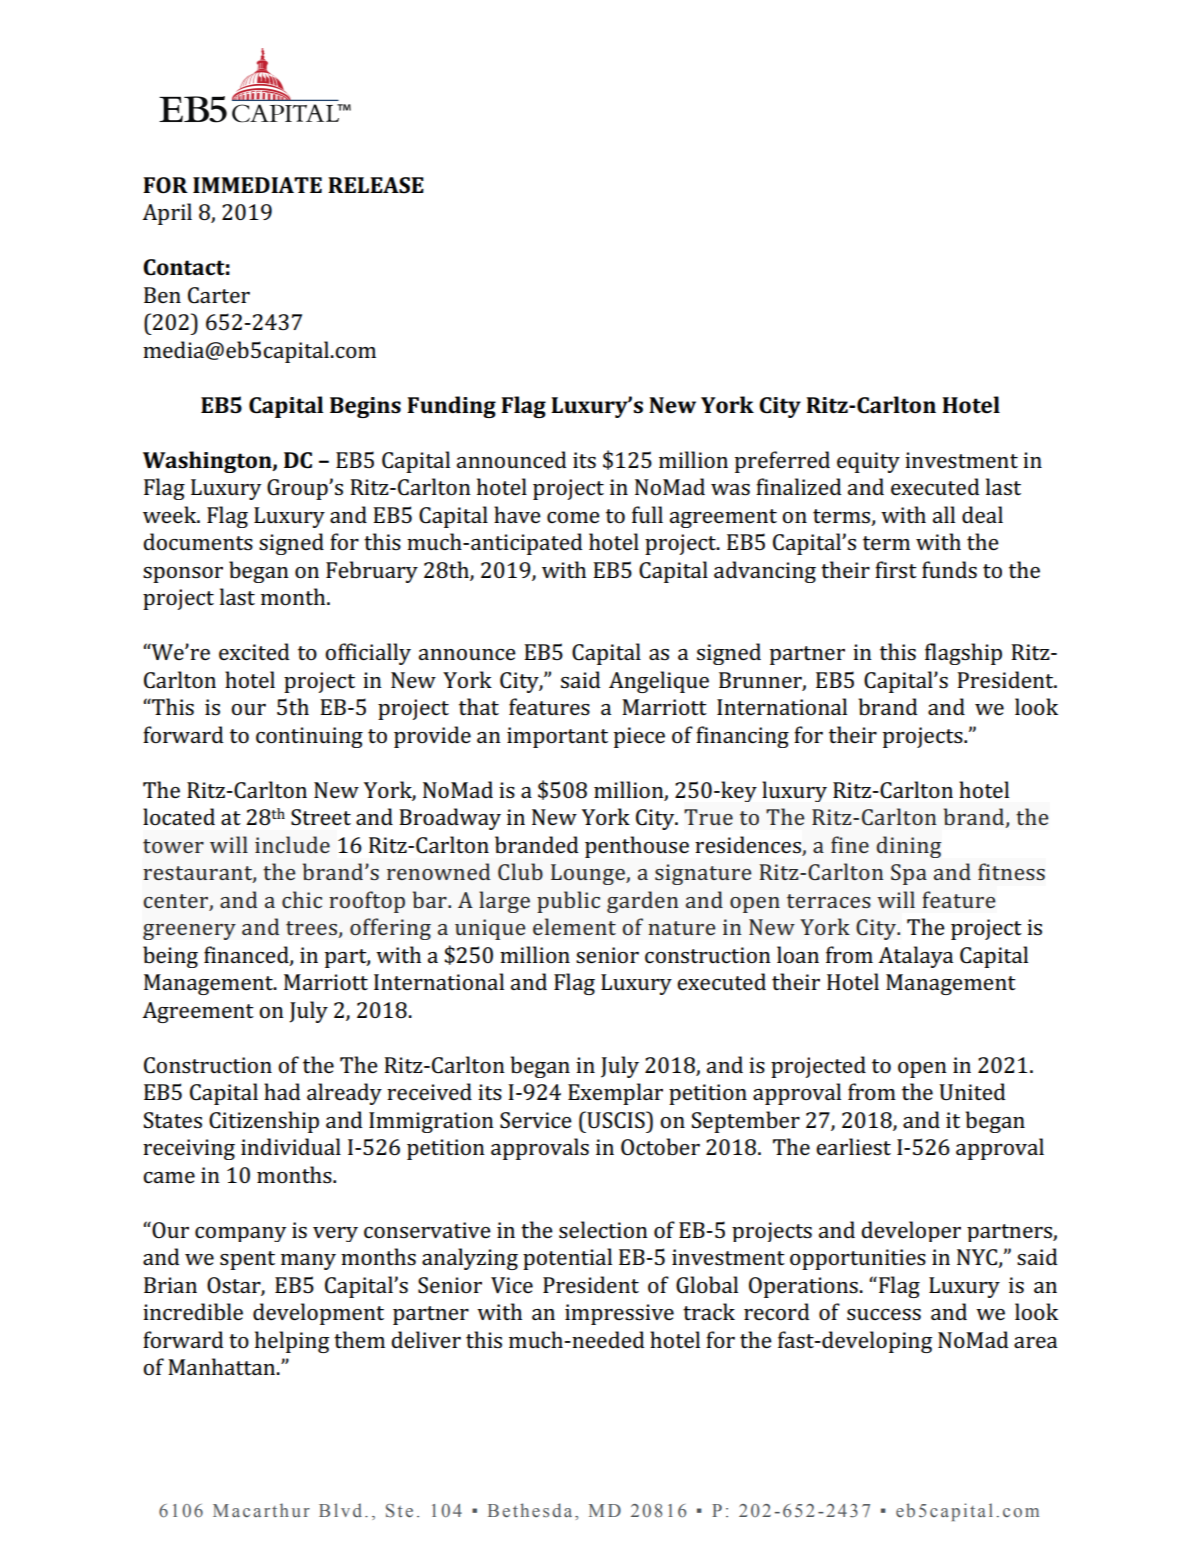  What do you see at coordinates (530, 1510) in the page?
I see `Bethesda` at bounding box center [530, 1510].
